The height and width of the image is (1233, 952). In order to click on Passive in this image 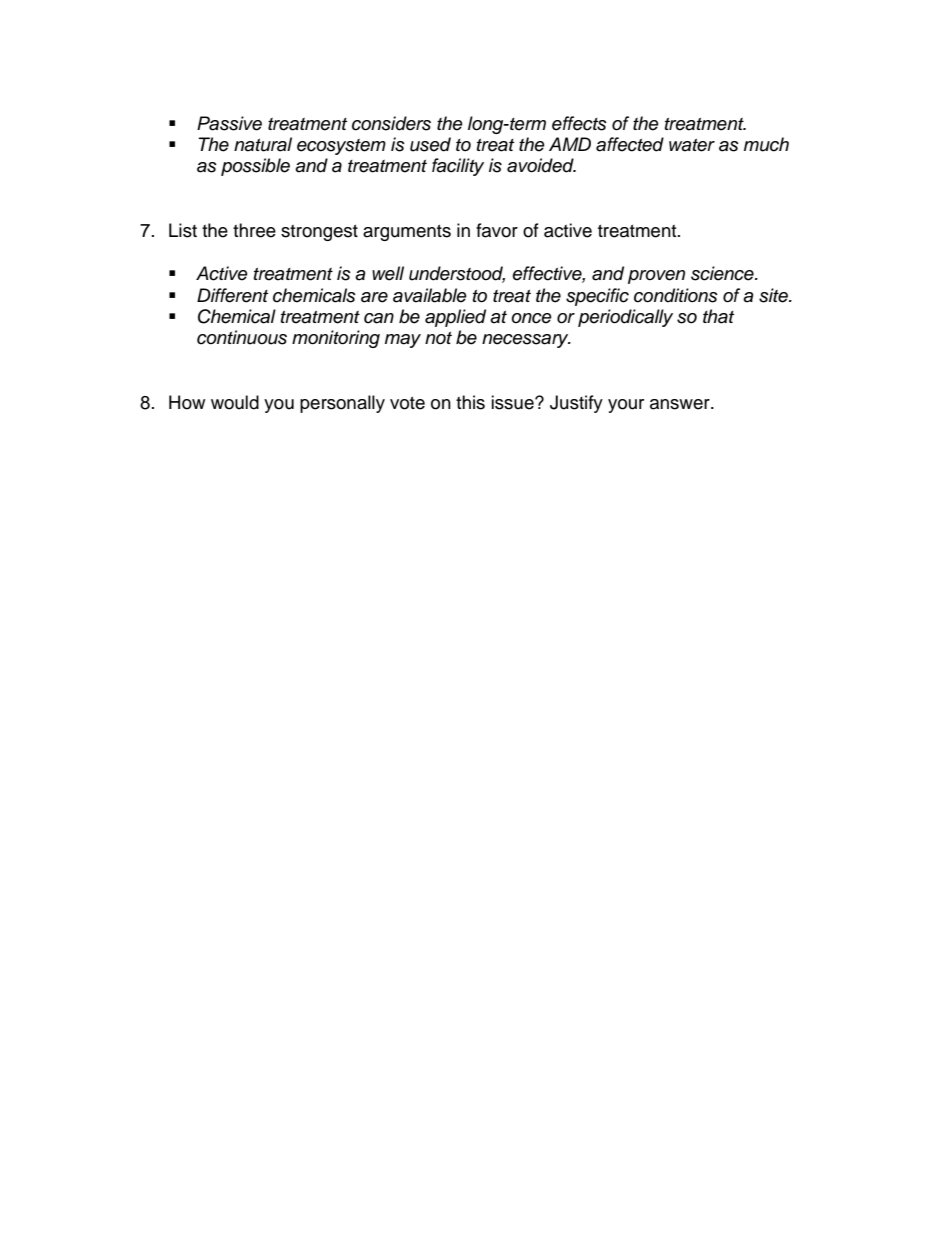, I will do `click(229, 123)`.
